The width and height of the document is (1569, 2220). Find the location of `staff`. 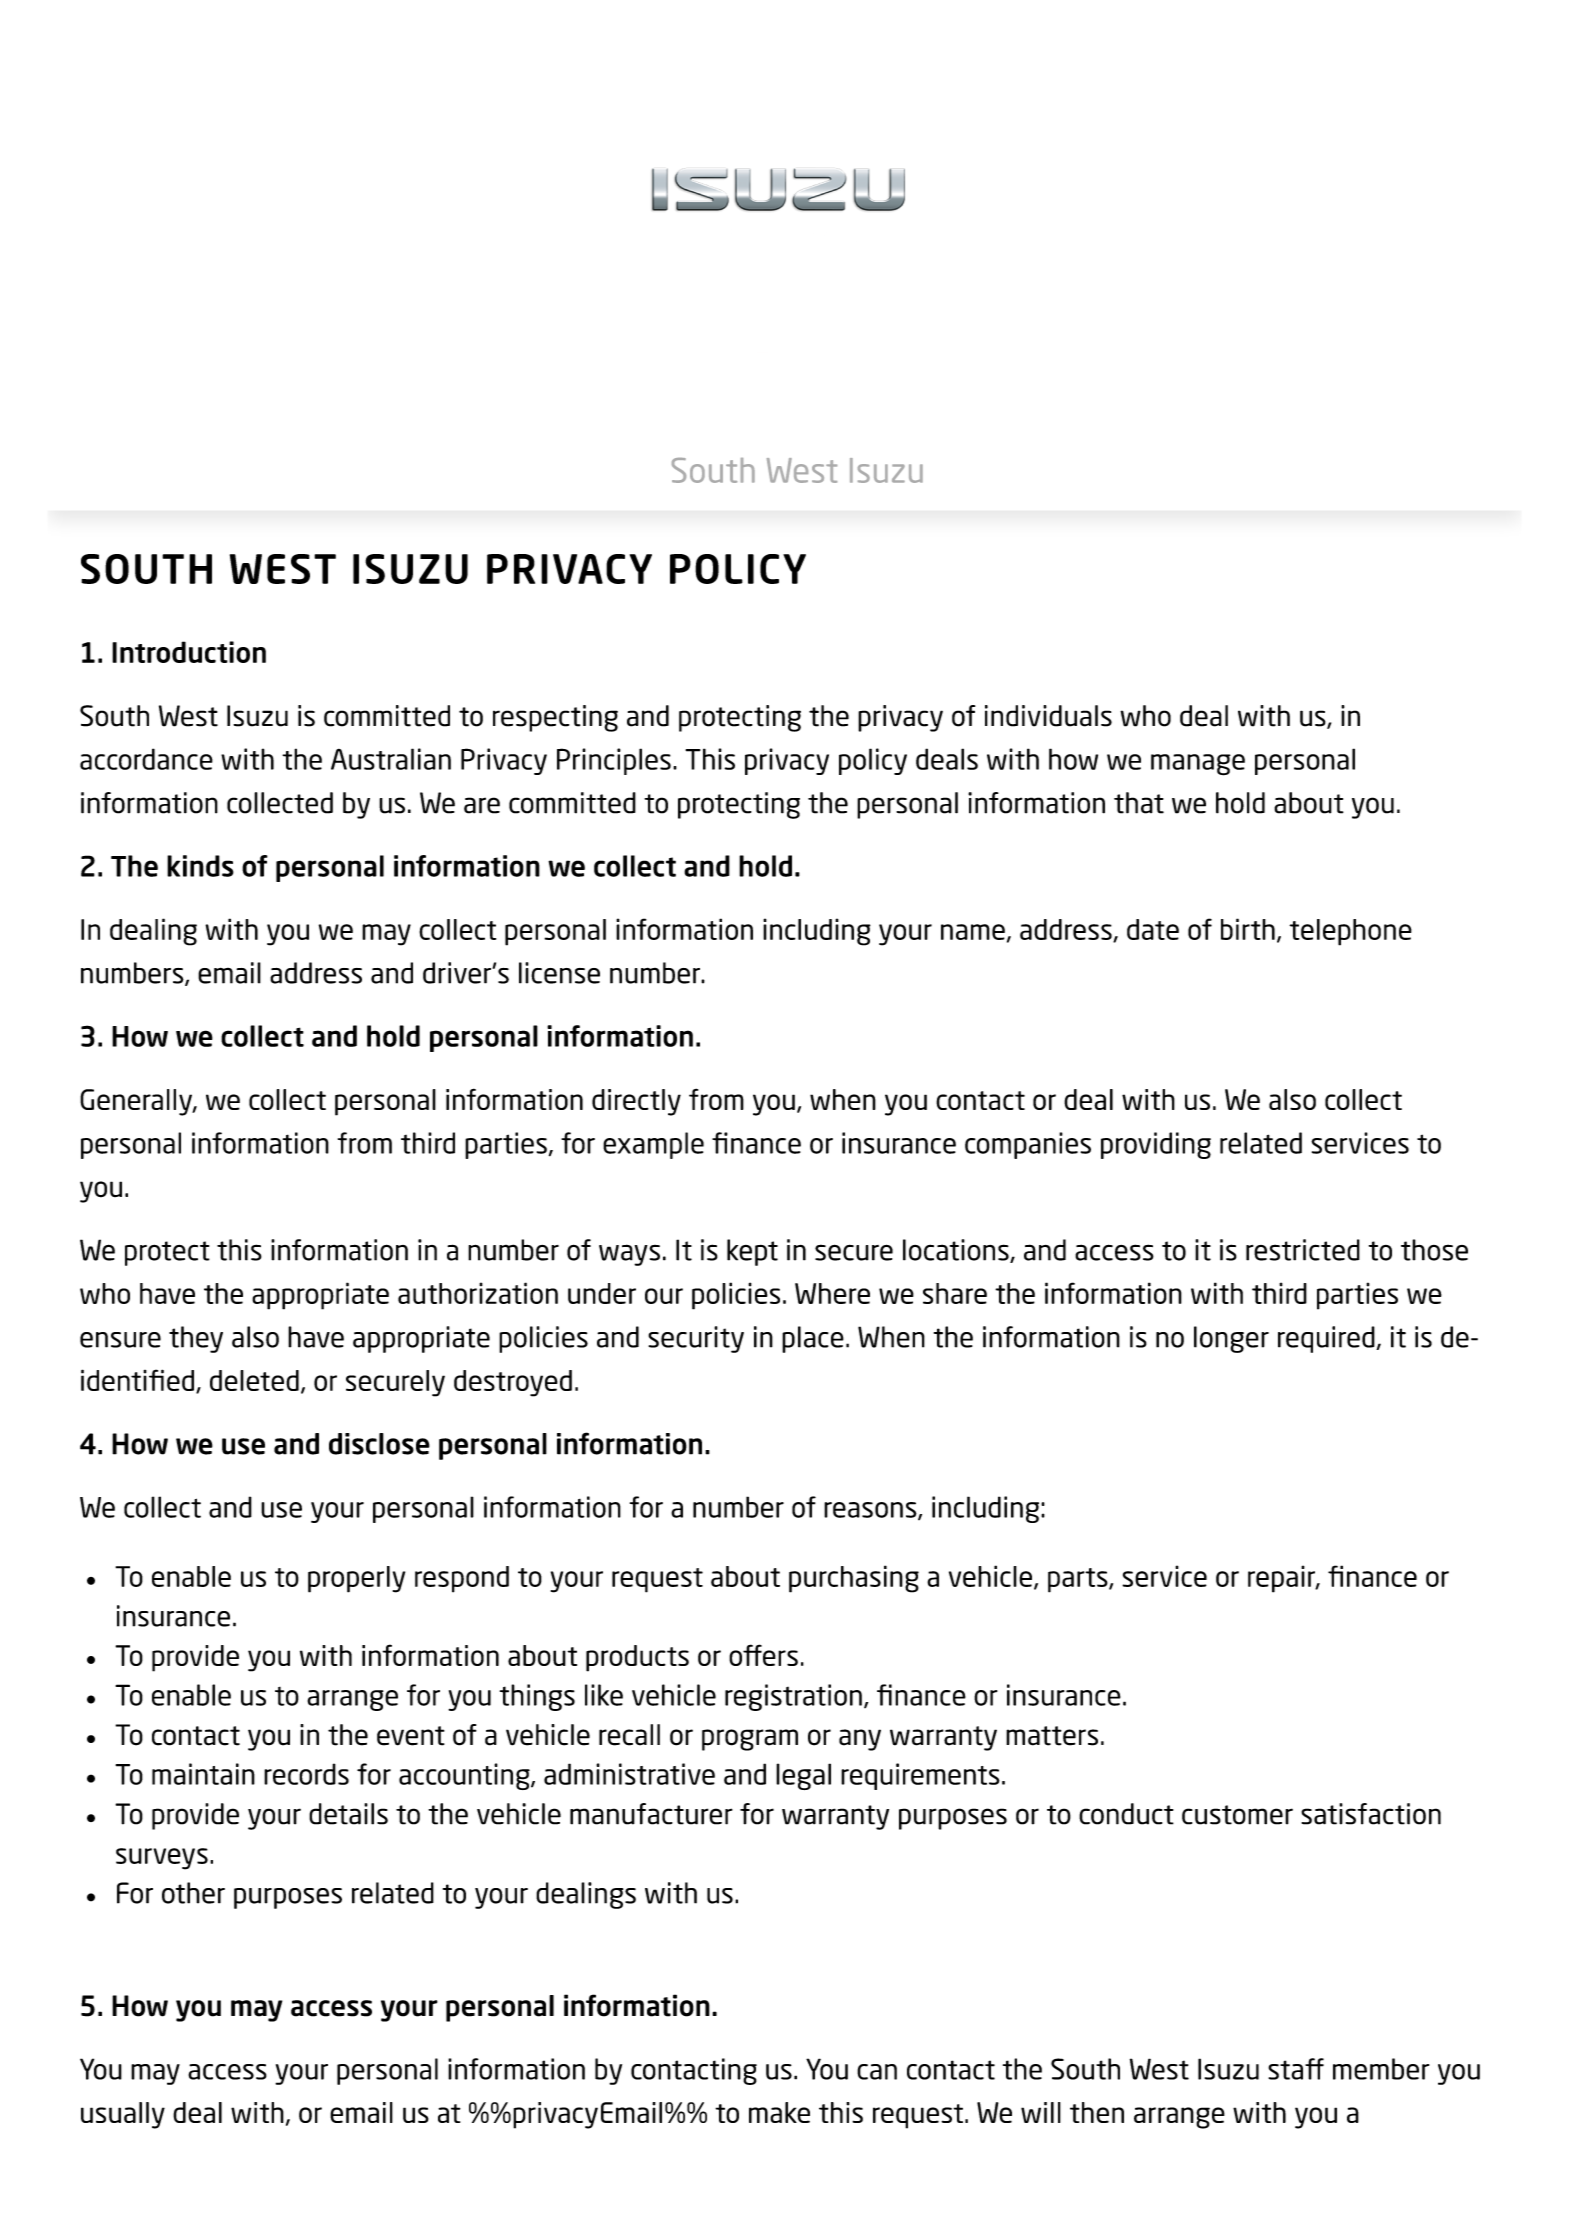

staff is located at coordinates (1296, 2069).
